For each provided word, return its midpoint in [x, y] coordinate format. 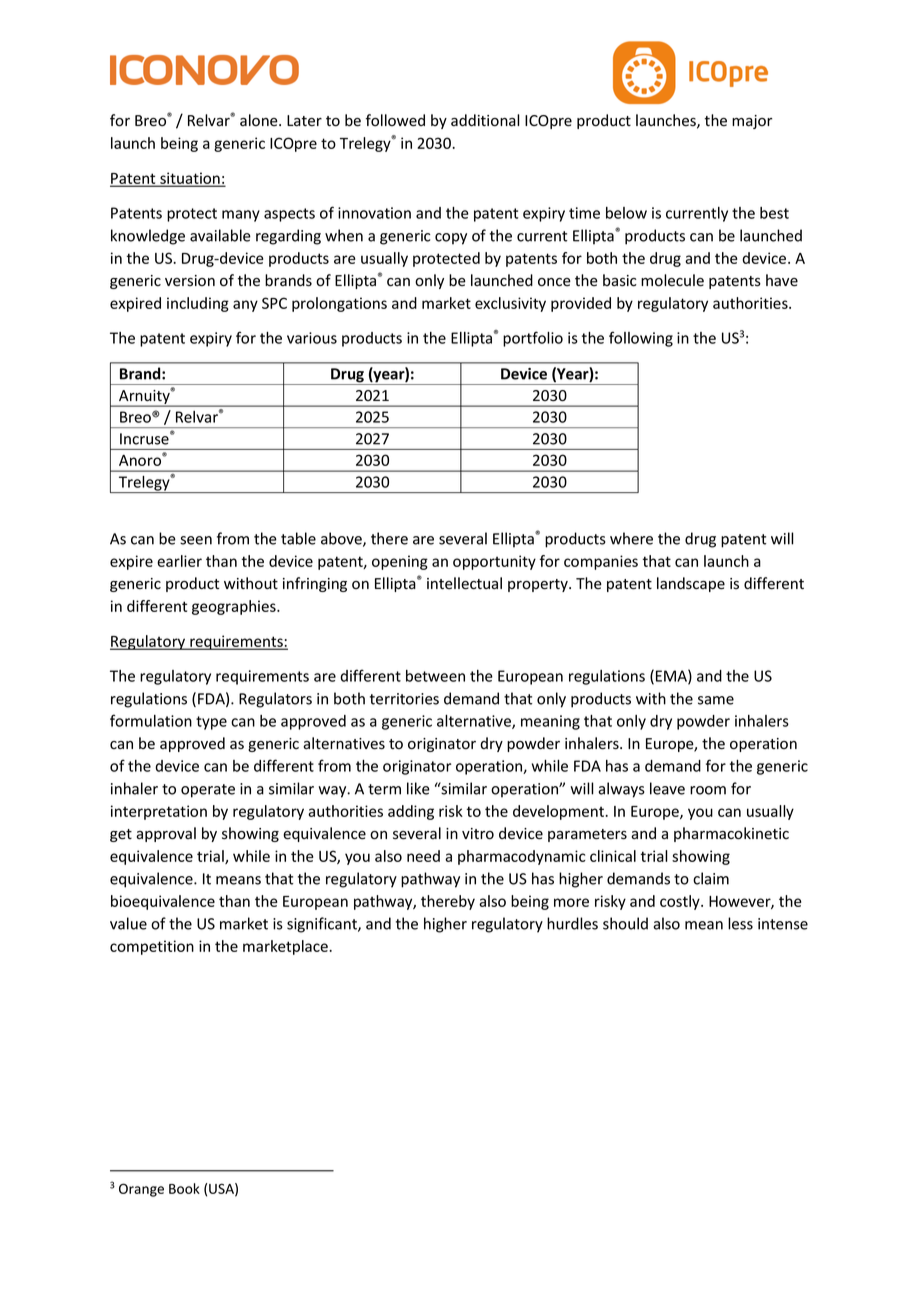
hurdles [572, 923]
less [740, 923]
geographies [235, 607]
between [435, 676]
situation [190, 179]
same [716, 700]
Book [184, 1188]
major [752, 122]
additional [485, 120]
